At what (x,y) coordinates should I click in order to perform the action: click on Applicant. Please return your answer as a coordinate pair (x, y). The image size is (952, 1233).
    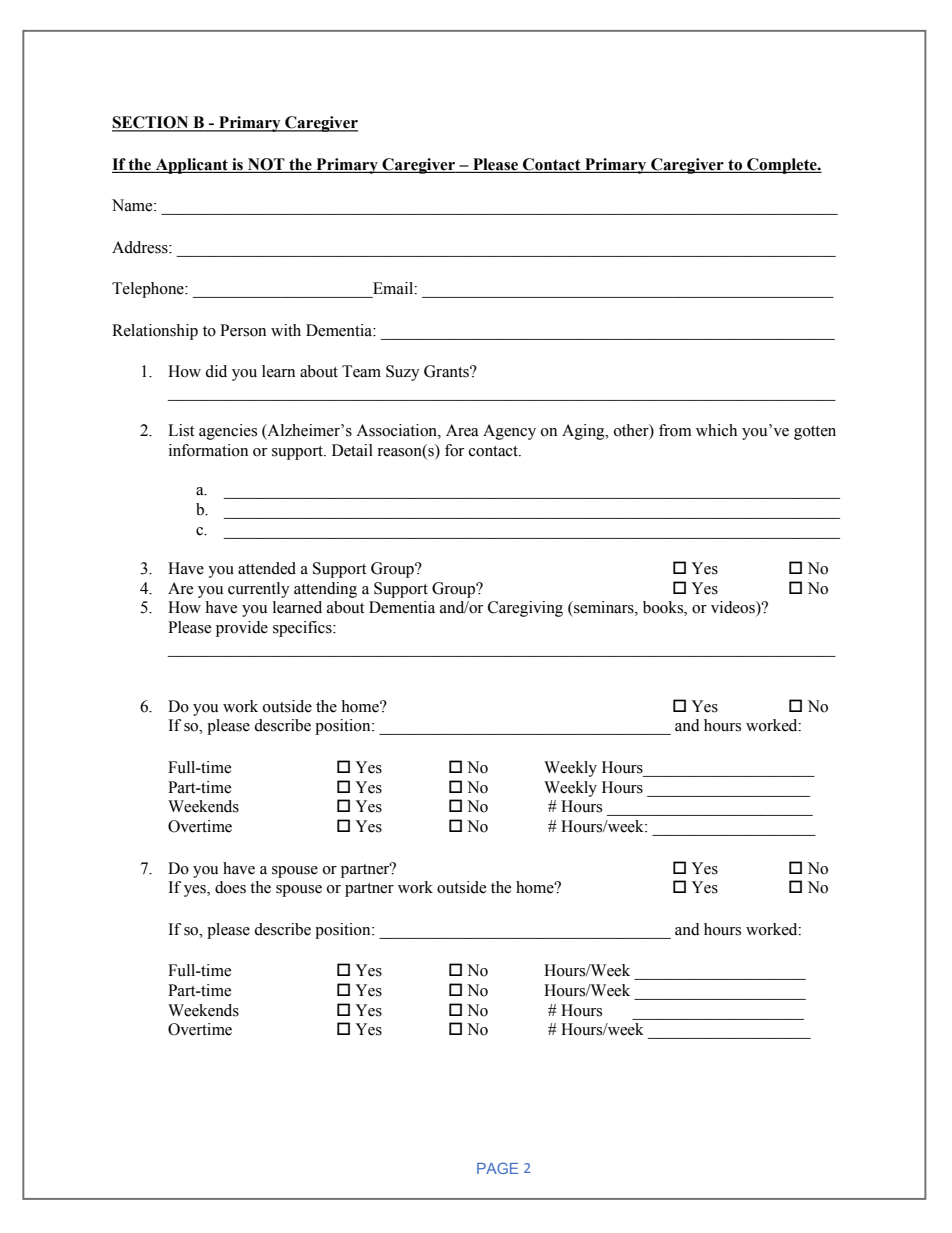
    Looking at the image, I should click on (191, 166).
